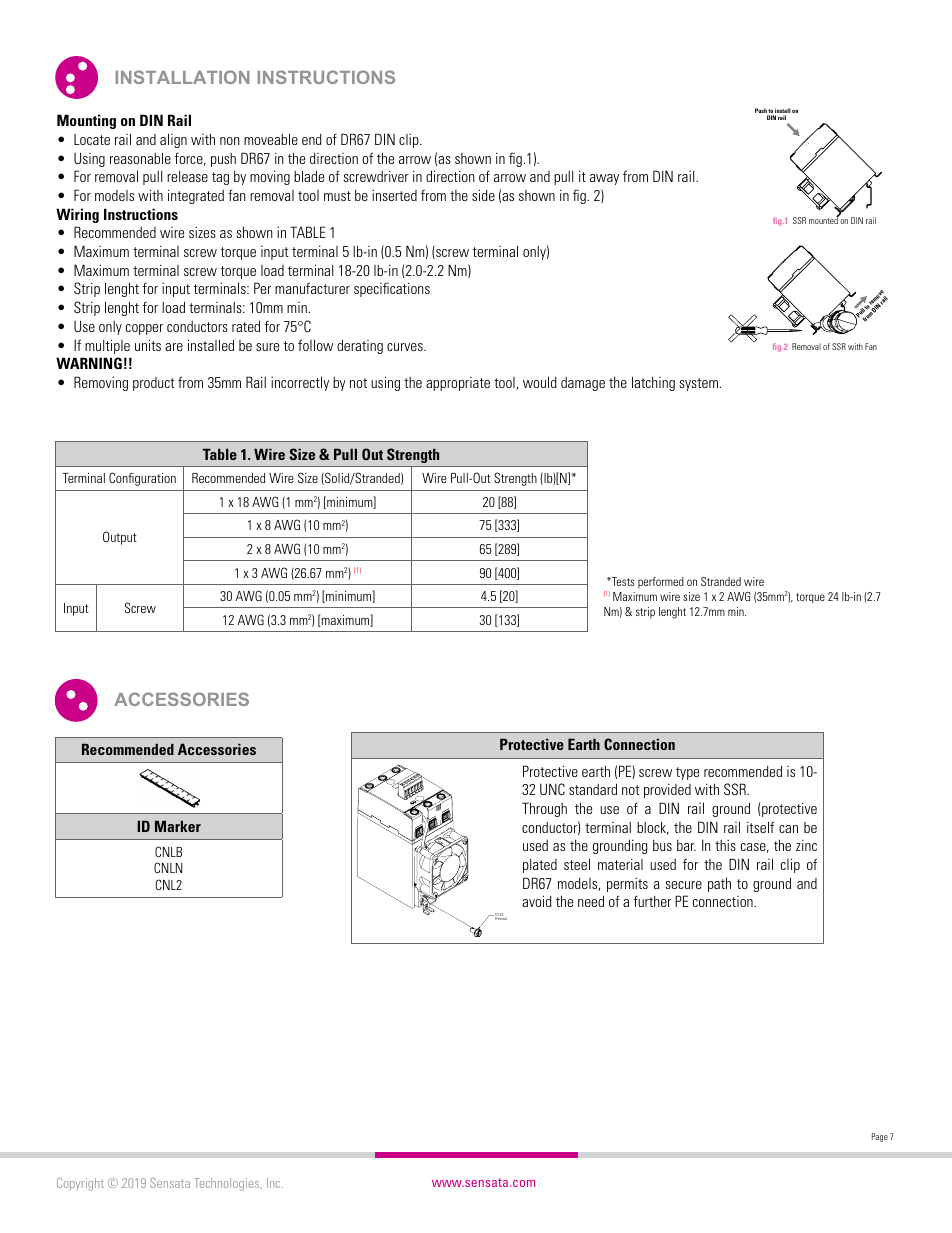 The width and height of the screenshot is (952, 1233). Describe the element at coordinates (154, 384) in the screenshot. I see `product` at that location.
